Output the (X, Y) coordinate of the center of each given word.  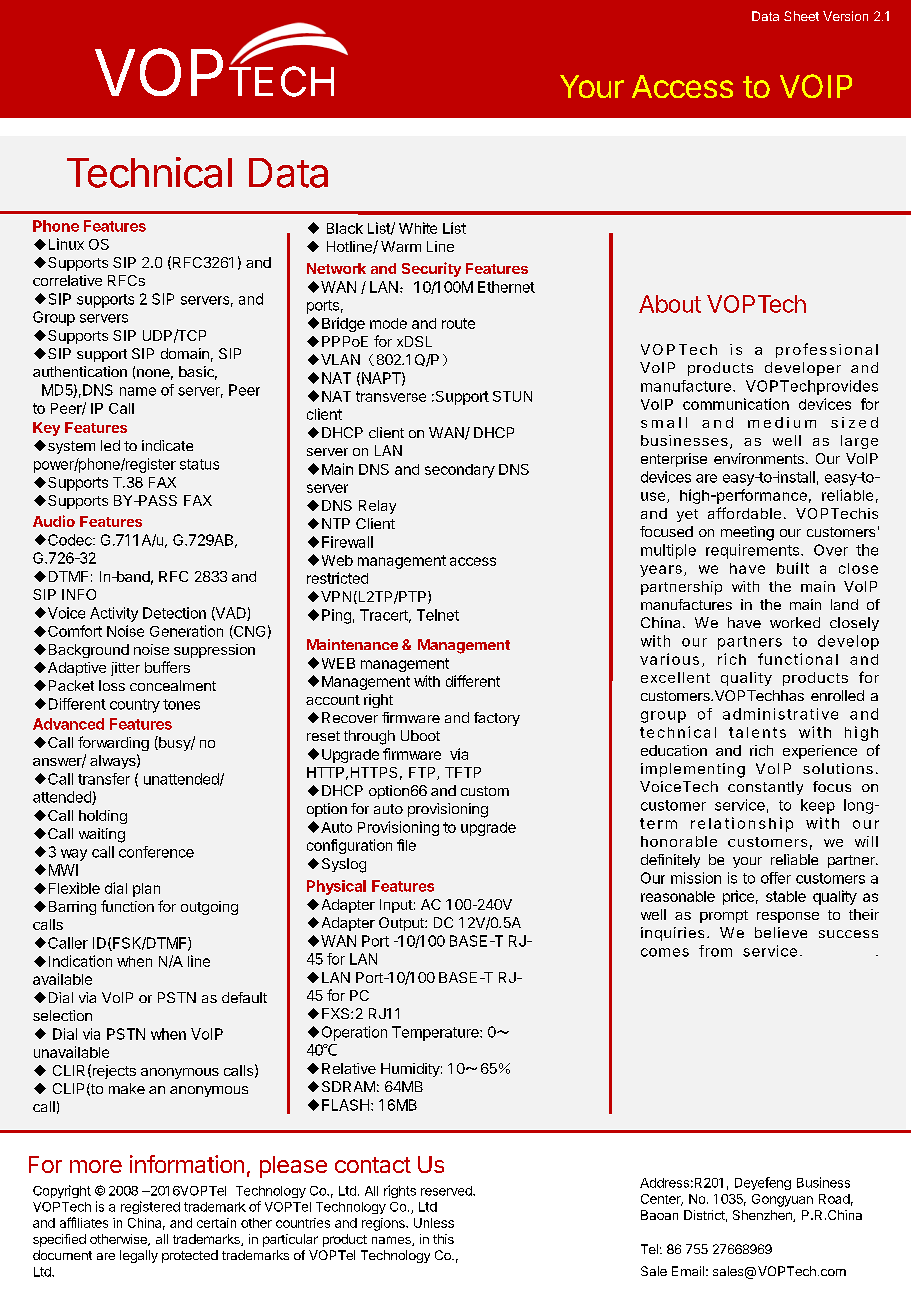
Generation (186, 631)
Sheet (801, 16)
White (418, 228)
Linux (66, 244)
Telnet (438, 615)
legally (139, 1256)
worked (795, 622)
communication (736, 404)
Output (402, 924)
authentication (80, 371)
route (458, 323)
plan (146, 890)
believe (781, 932)
